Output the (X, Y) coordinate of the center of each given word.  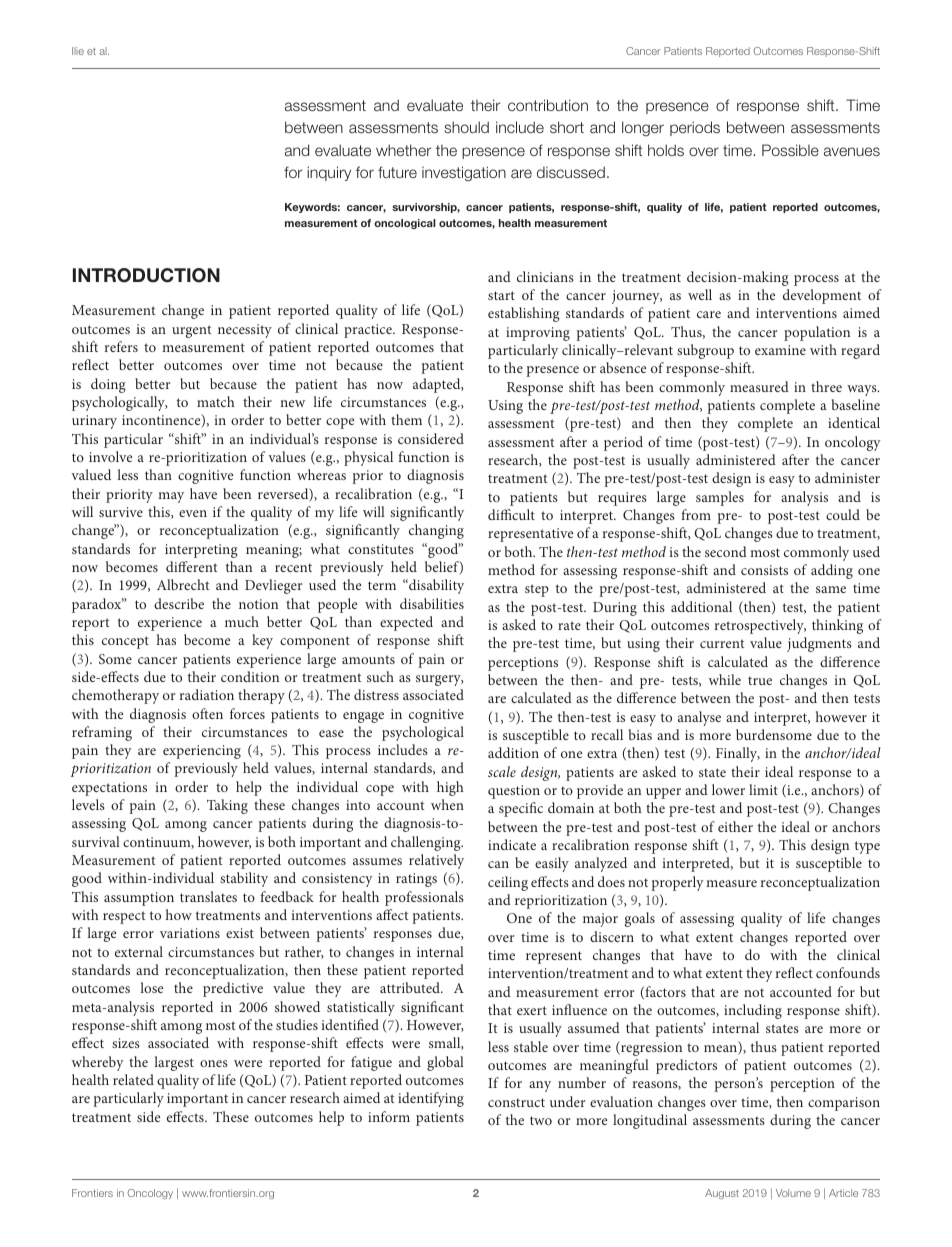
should (466, 127)
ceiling (508, 883)
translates (208, 896)
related (133, 1079)
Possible (790, 150)
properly (678, 883)
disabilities (432, 603)
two (541, 1120)
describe (179, 603)
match (216, 401)
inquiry (329, 173)
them (406, 419)
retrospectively (760, 626)
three (826, 386)
